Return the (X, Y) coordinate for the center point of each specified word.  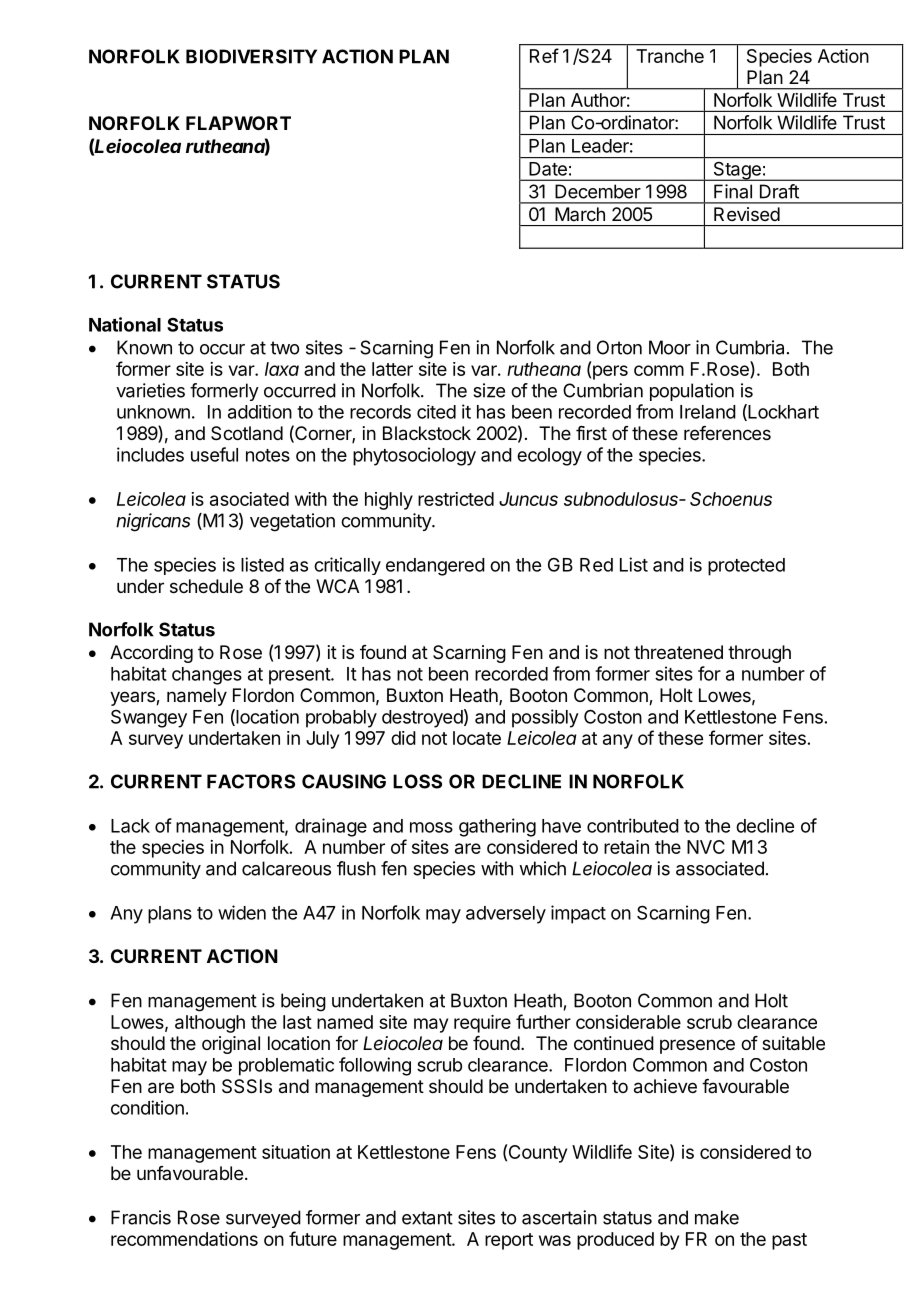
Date (548, 169)
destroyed (422, 719)
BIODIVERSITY (251, 56)
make (717, 1217)
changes (207, 676)
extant (427, 1218)
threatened (678, 652)
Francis (141, 1217)
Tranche (670, 56)
